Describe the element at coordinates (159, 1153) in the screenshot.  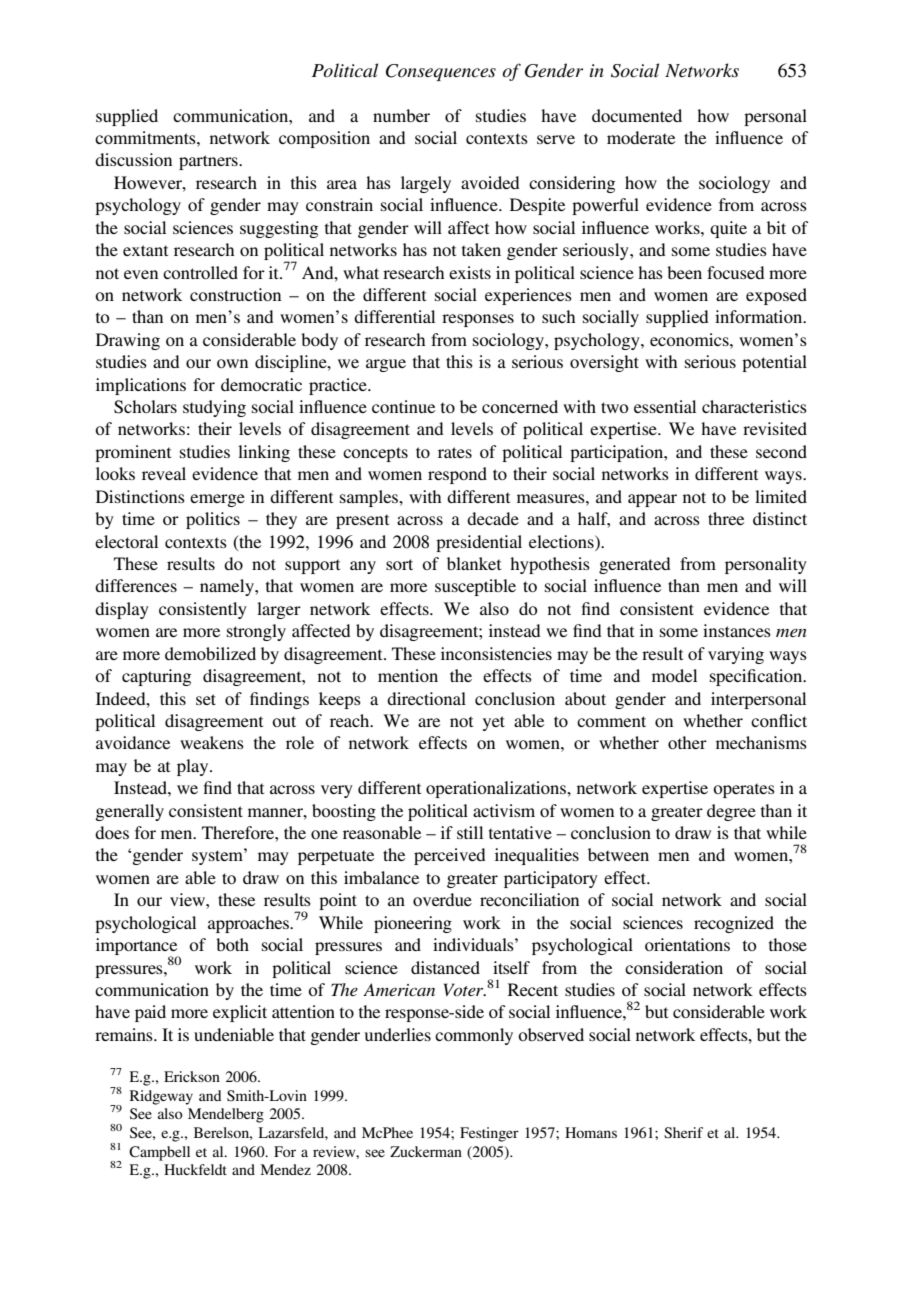
I see `Campbell` at that location.
